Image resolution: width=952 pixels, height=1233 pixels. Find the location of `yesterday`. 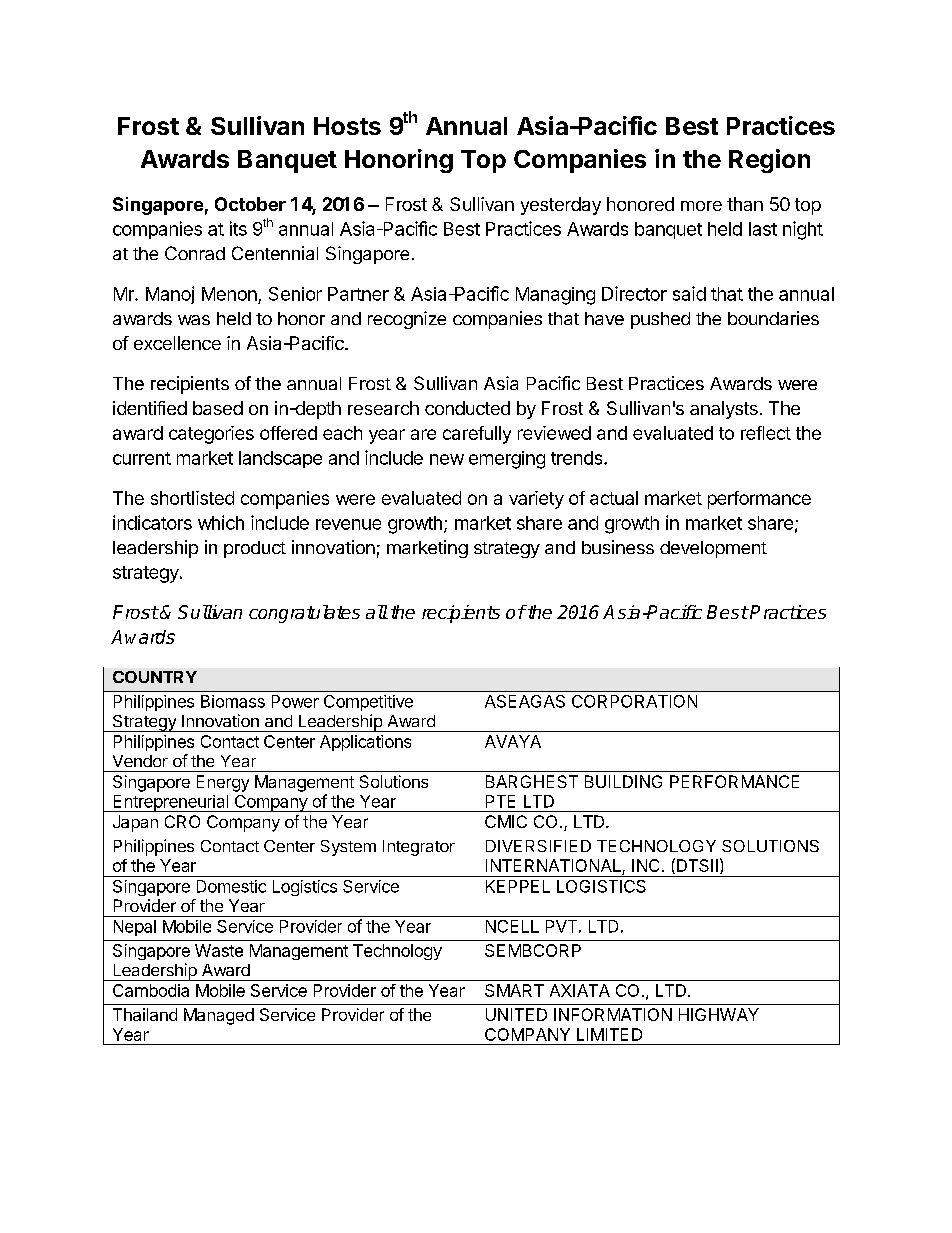

yesterday is located at coordinates (561, 206).
